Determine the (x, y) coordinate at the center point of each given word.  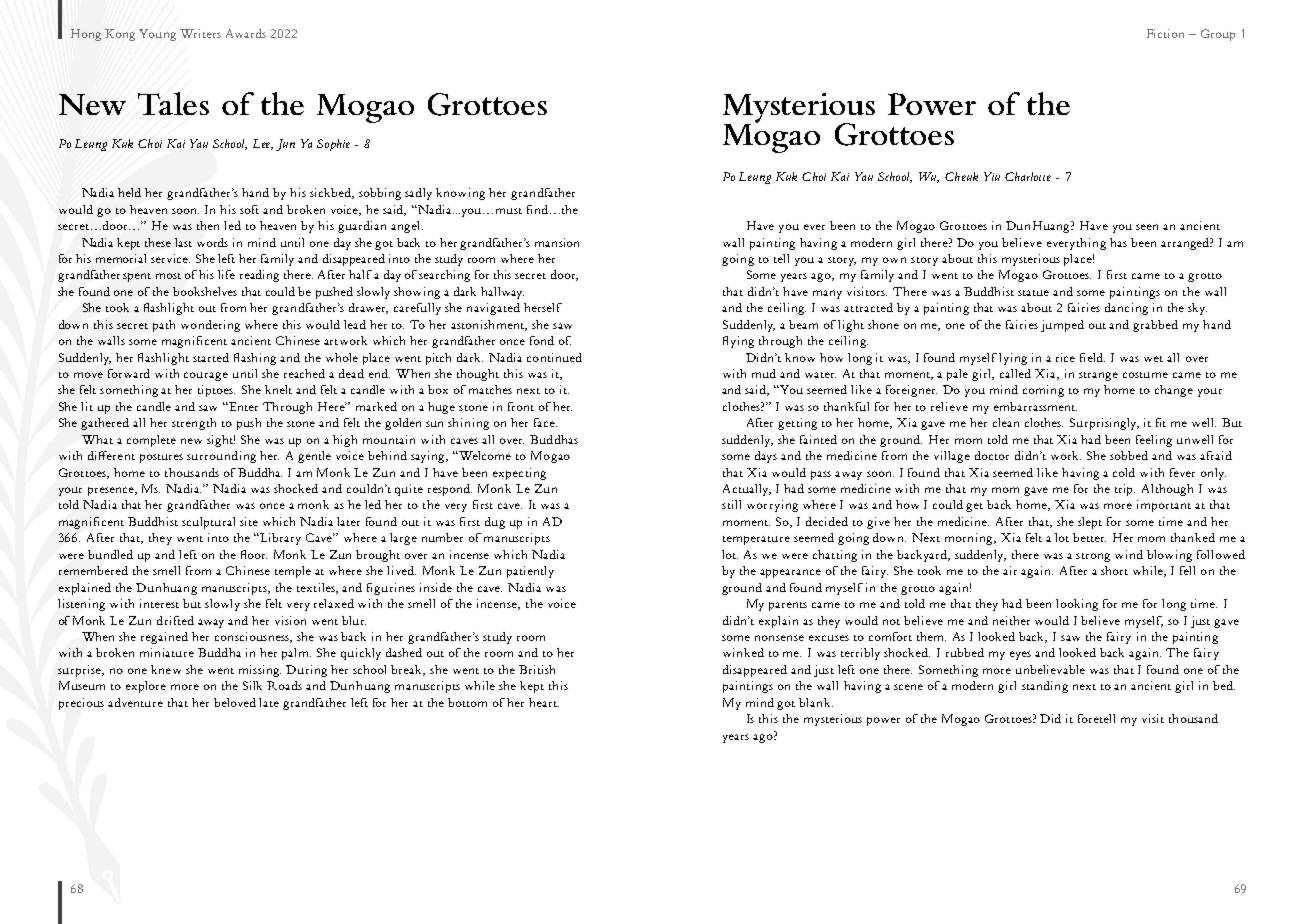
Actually (747, 490)
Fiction (1165, 33)
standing (1045, 687)
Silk (252, 685)
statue (1033, 293)
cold (1124, 472)
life (226, 274)
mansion (557, 242)
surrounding (221, 457)
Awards (246, 33)
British (537, 669)
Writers (200, 33)
